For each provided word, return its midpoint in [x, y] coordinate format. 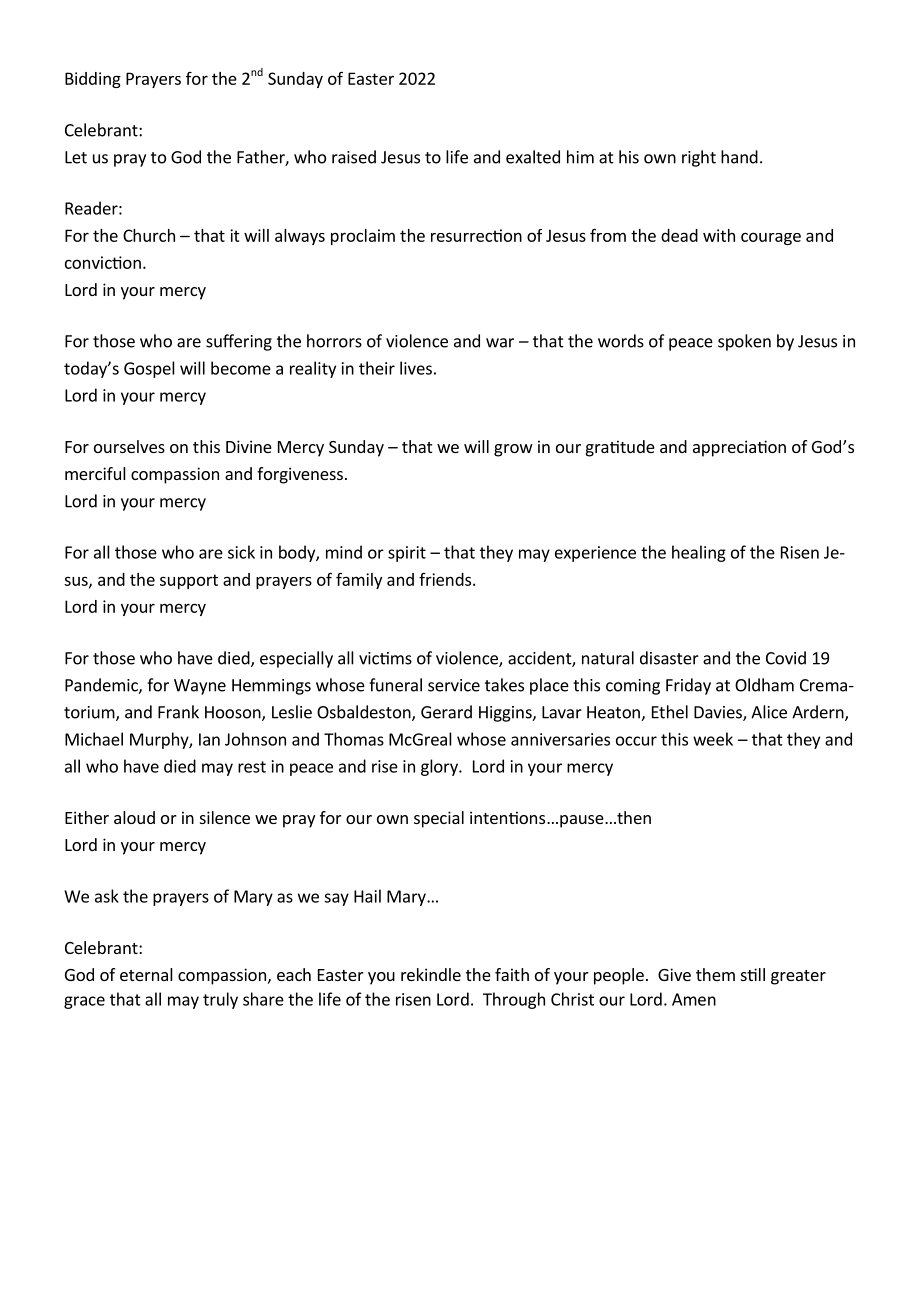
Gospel [149, 369]
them [715, 974]
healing [699, 553]
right [699, 158]
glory [440, 767]
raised [354, 157]
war [500, 343]
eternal [146, 974]
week [713, 739]
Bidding [93, 80]
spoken [744, 342]
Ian [209, 739]
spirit [407, 554]
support [189, 581]
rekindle [431, 974]
